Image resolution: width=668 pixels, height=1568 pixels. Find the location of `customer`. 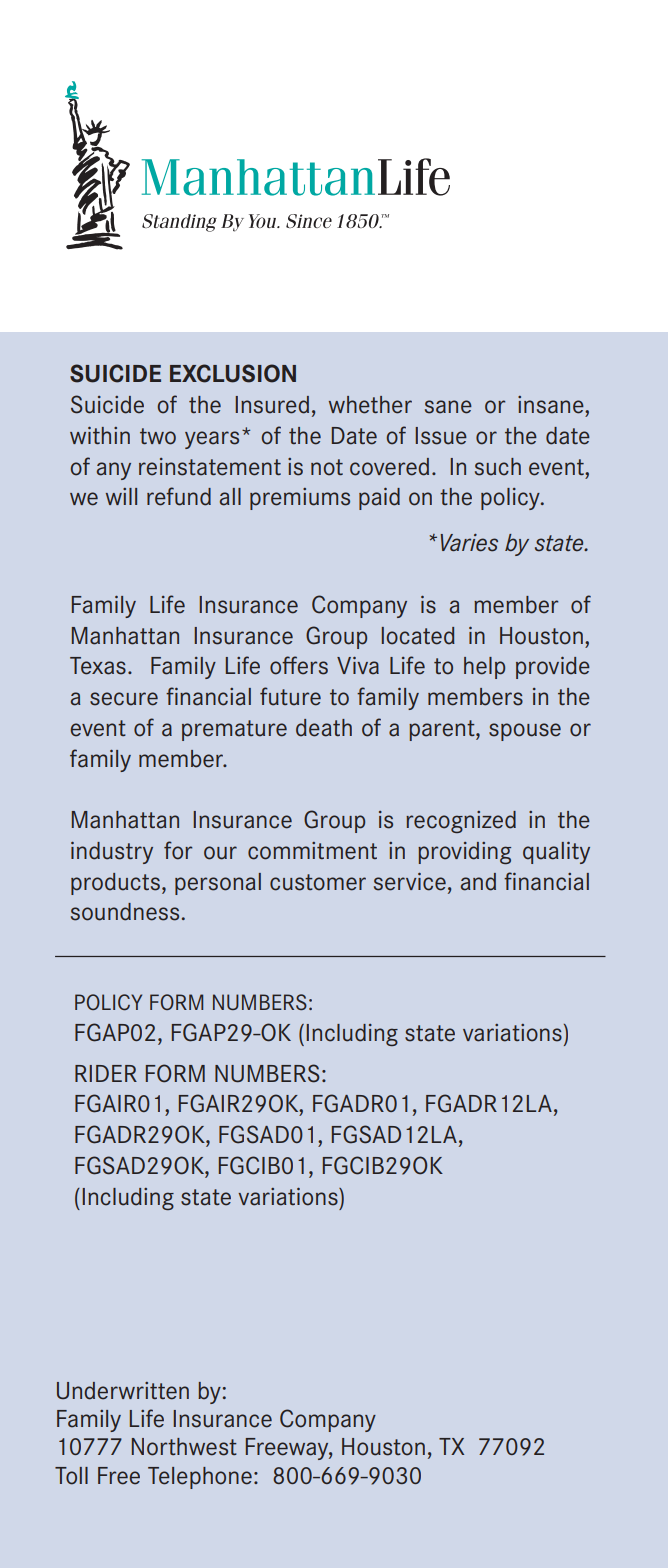

customer is located at coordinates (318, 882).
